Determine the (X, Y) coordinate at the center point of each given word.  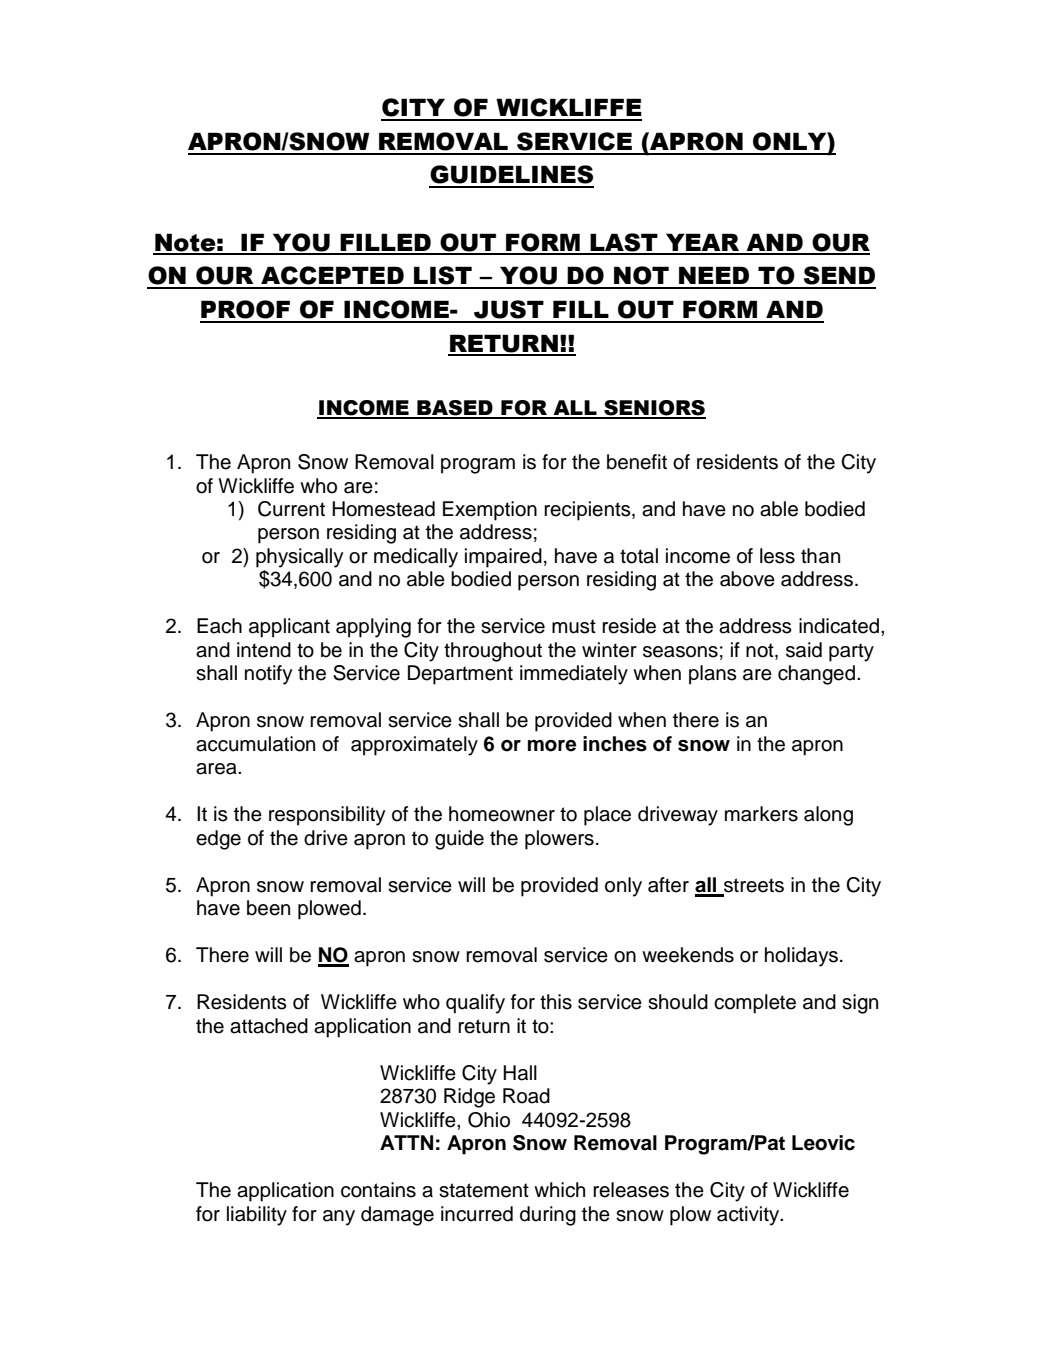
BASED (455, 409)
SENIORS (654, 409)
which (559, 1190)
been (268, 908)
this (556, 1002)
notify (269, 675)
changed (816, 675)
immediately (574, 675)
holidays (801, 957)
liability (257, 1216)
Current (291, 509)
